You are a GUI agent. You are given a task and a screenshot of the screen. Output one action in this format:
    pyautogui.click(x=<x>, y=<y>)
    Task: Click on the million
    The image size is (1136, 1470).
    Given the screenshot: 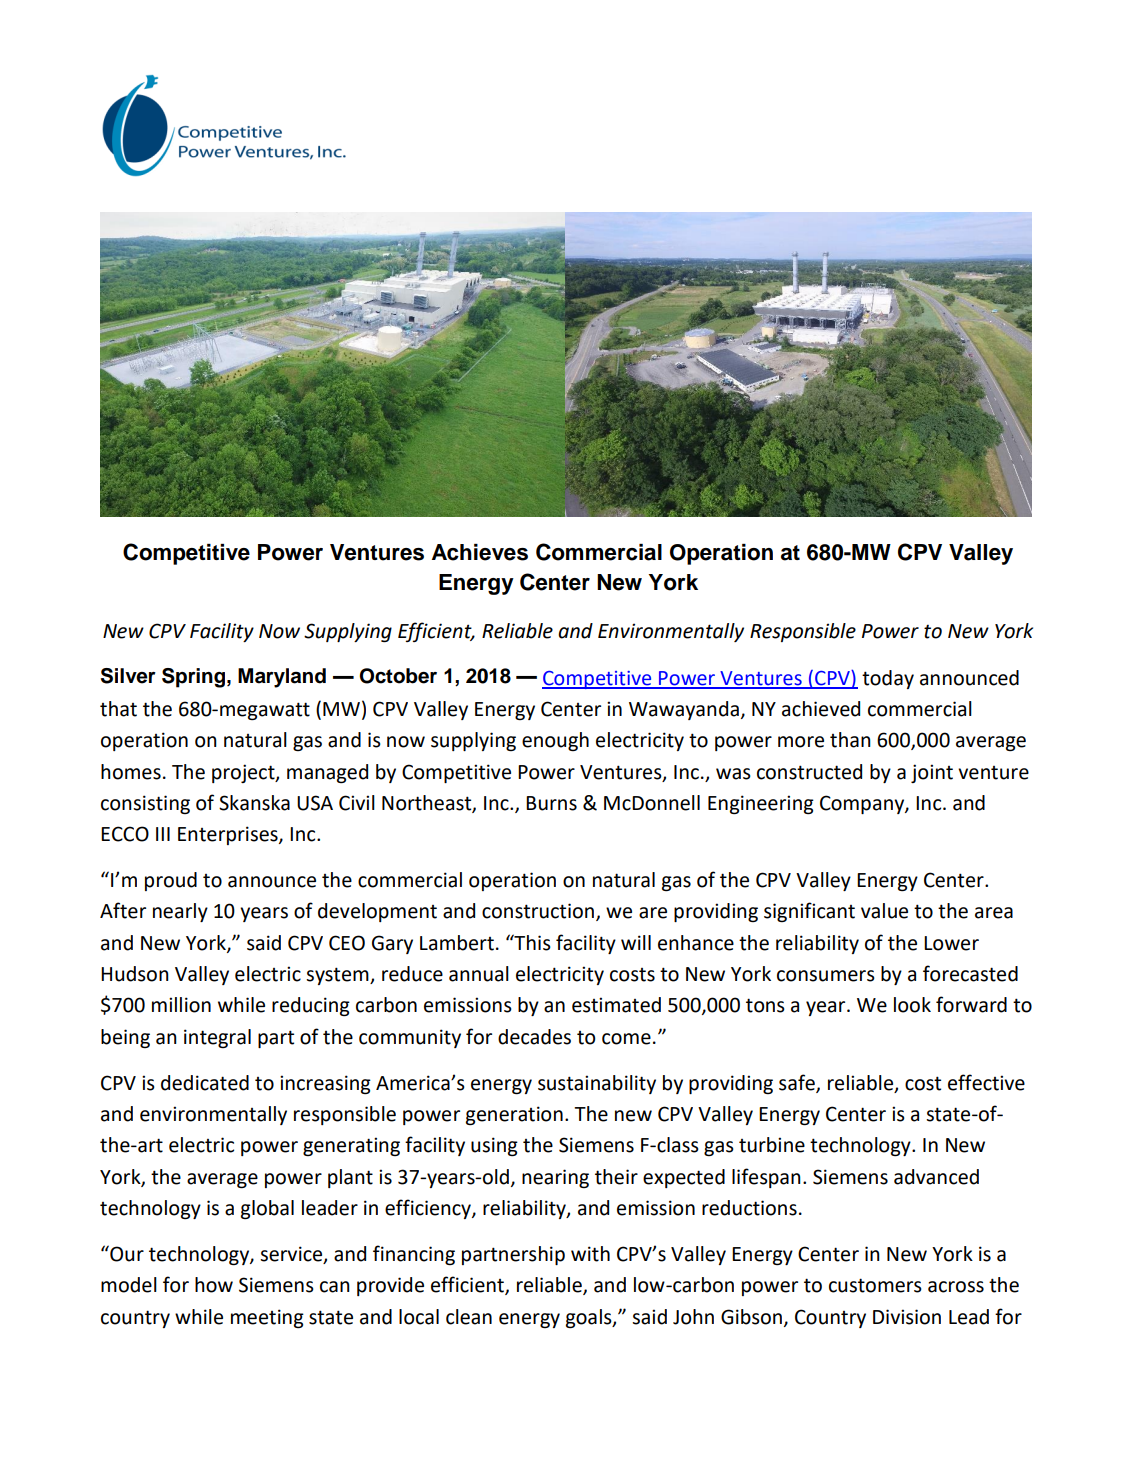 What is the action you would take?
    pyautogui.click(x=181, y=1005)
